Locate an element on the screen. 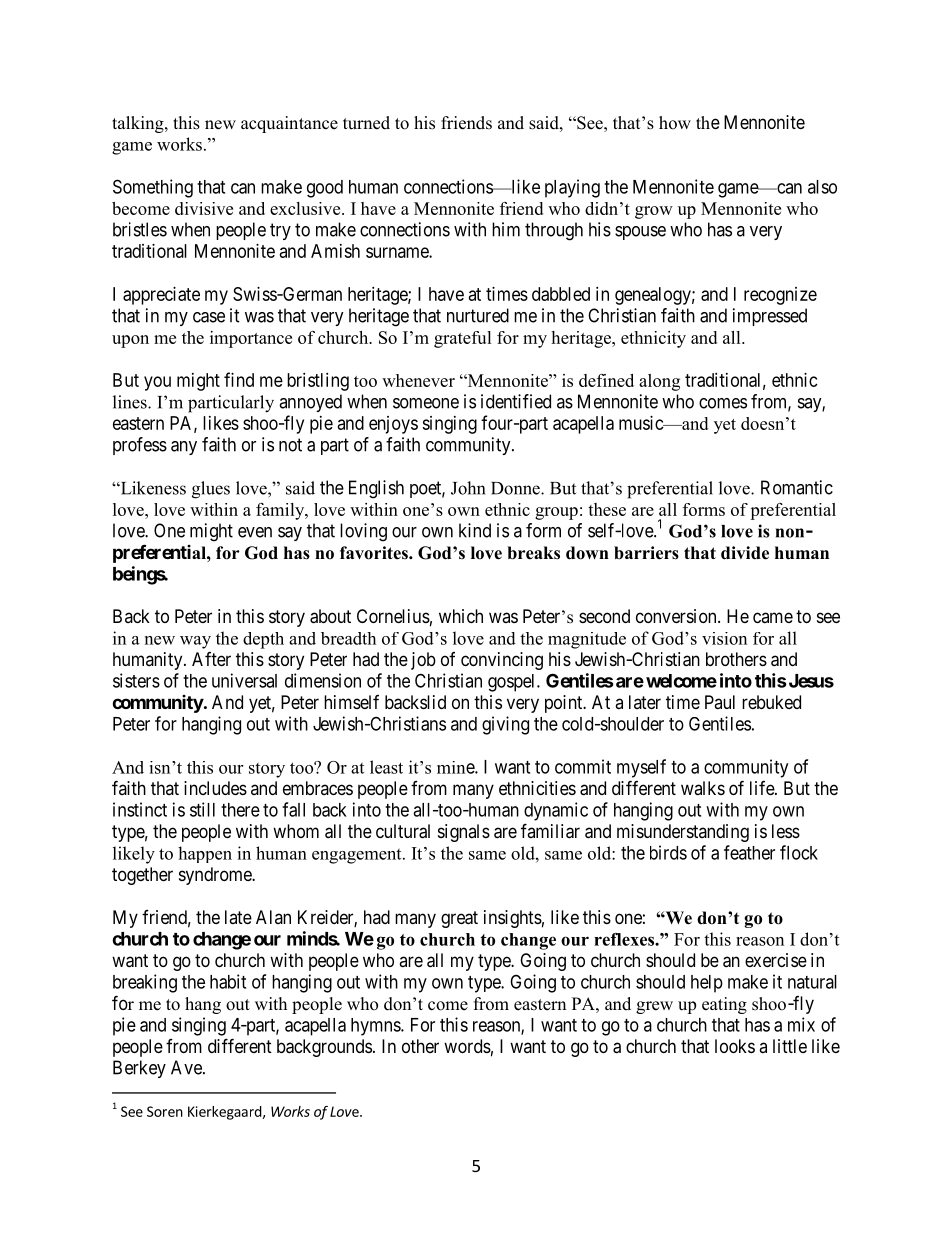 The height and width of the screenshot is (1233, 952). Kierkegaard is located at coordinates (225, 1113).
